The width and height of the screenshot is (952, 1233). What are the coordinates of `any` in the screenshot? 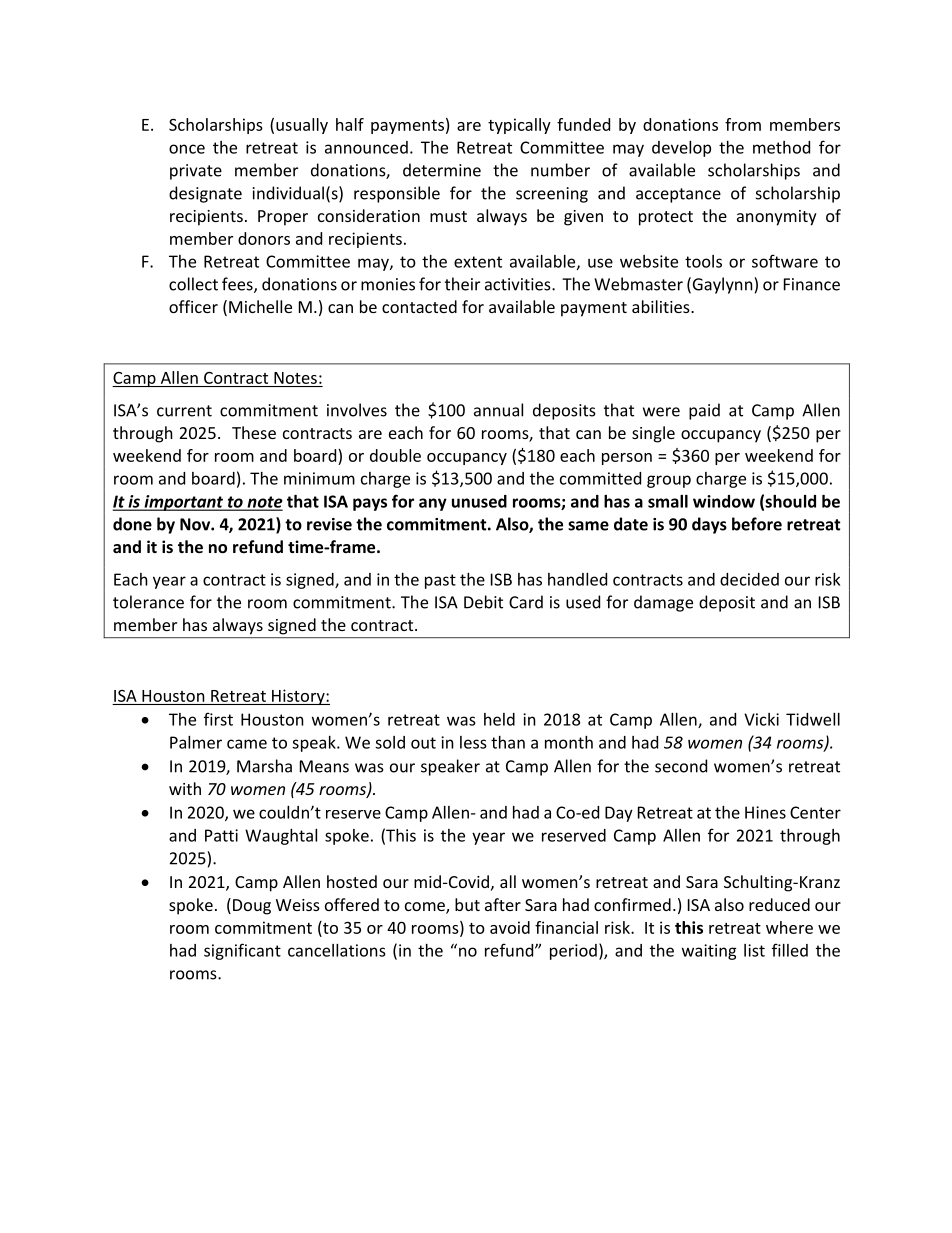 It's located at (433, 504).
